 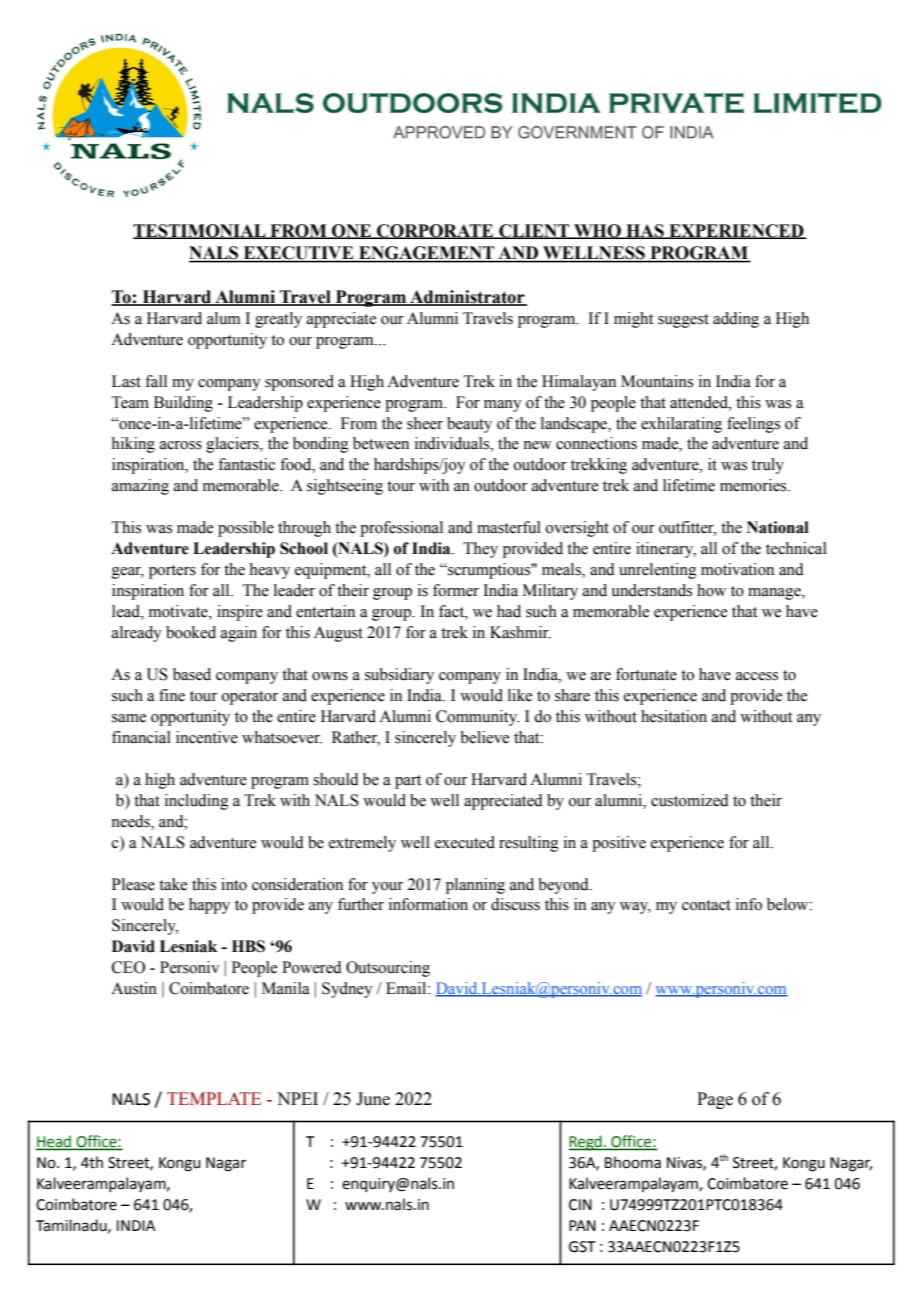 What do you see at coordinates (645, 231) in the page?
I see `HAS` at bounding box center [645, 231].
